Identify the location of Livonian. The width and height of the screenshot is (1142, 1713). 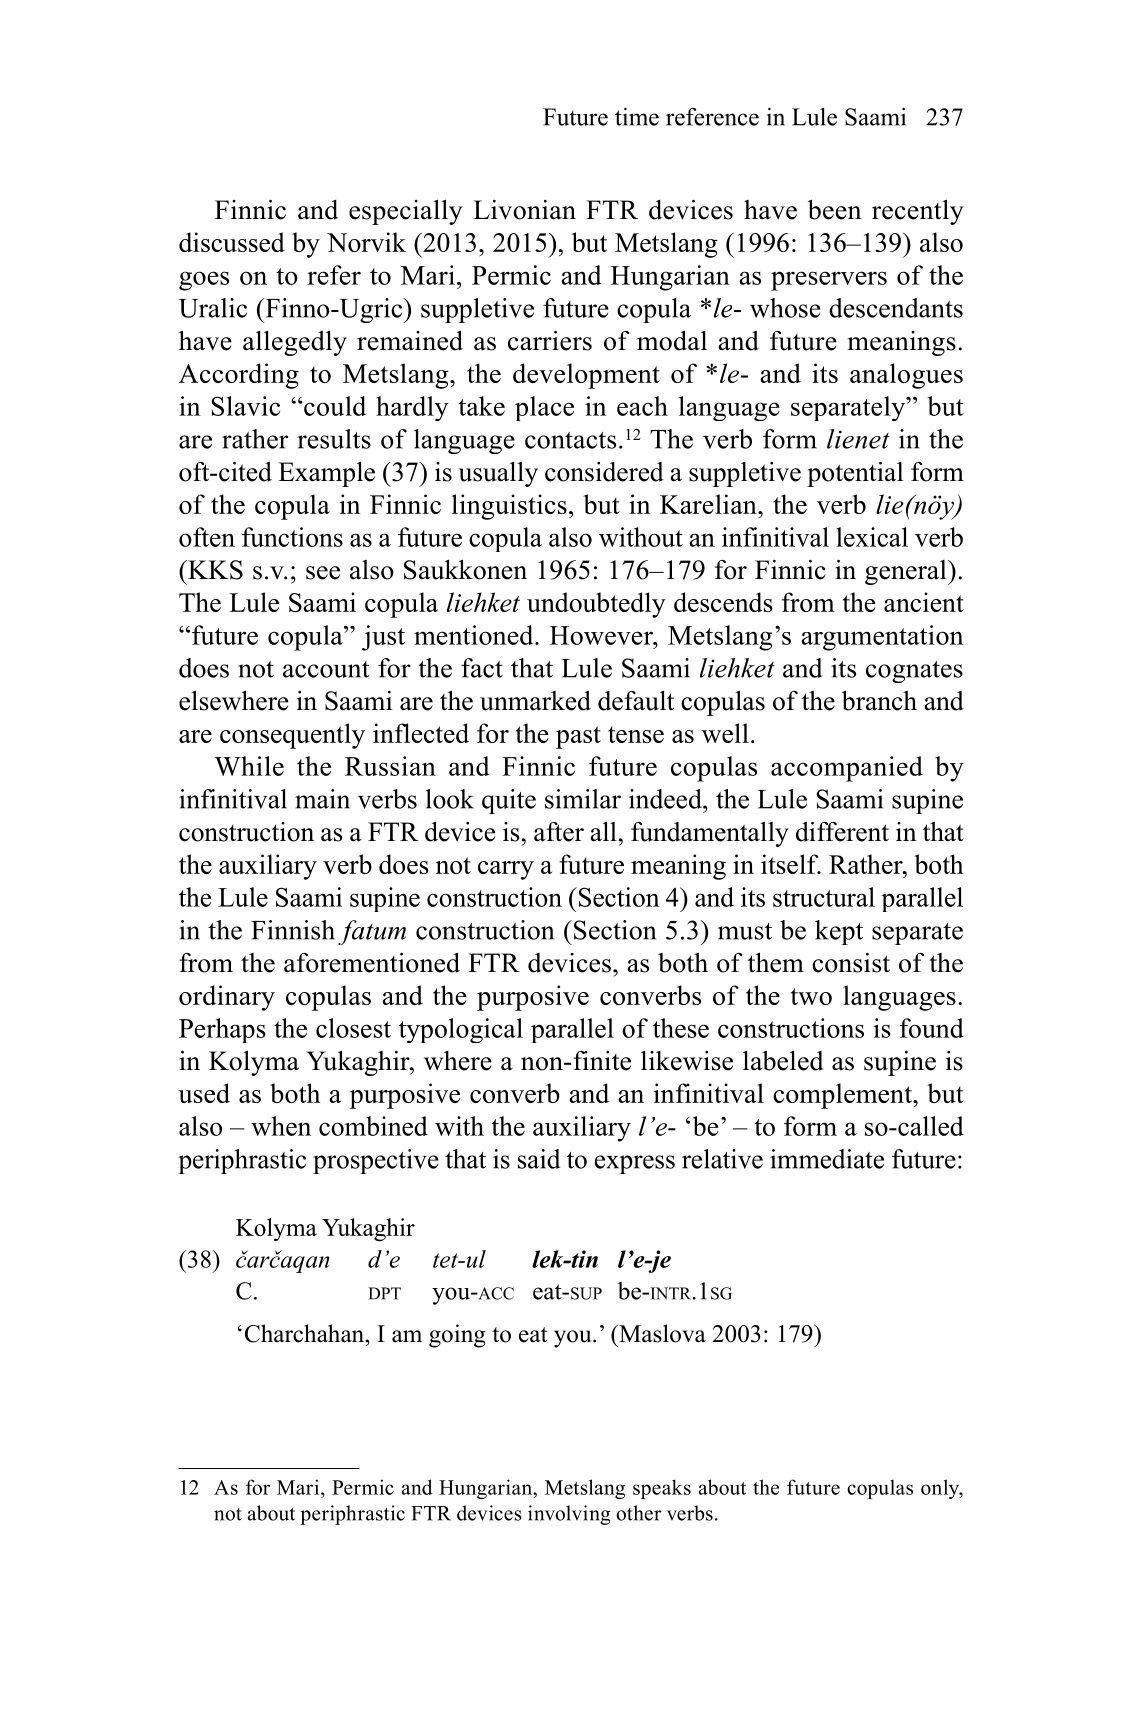
(524, 210).
